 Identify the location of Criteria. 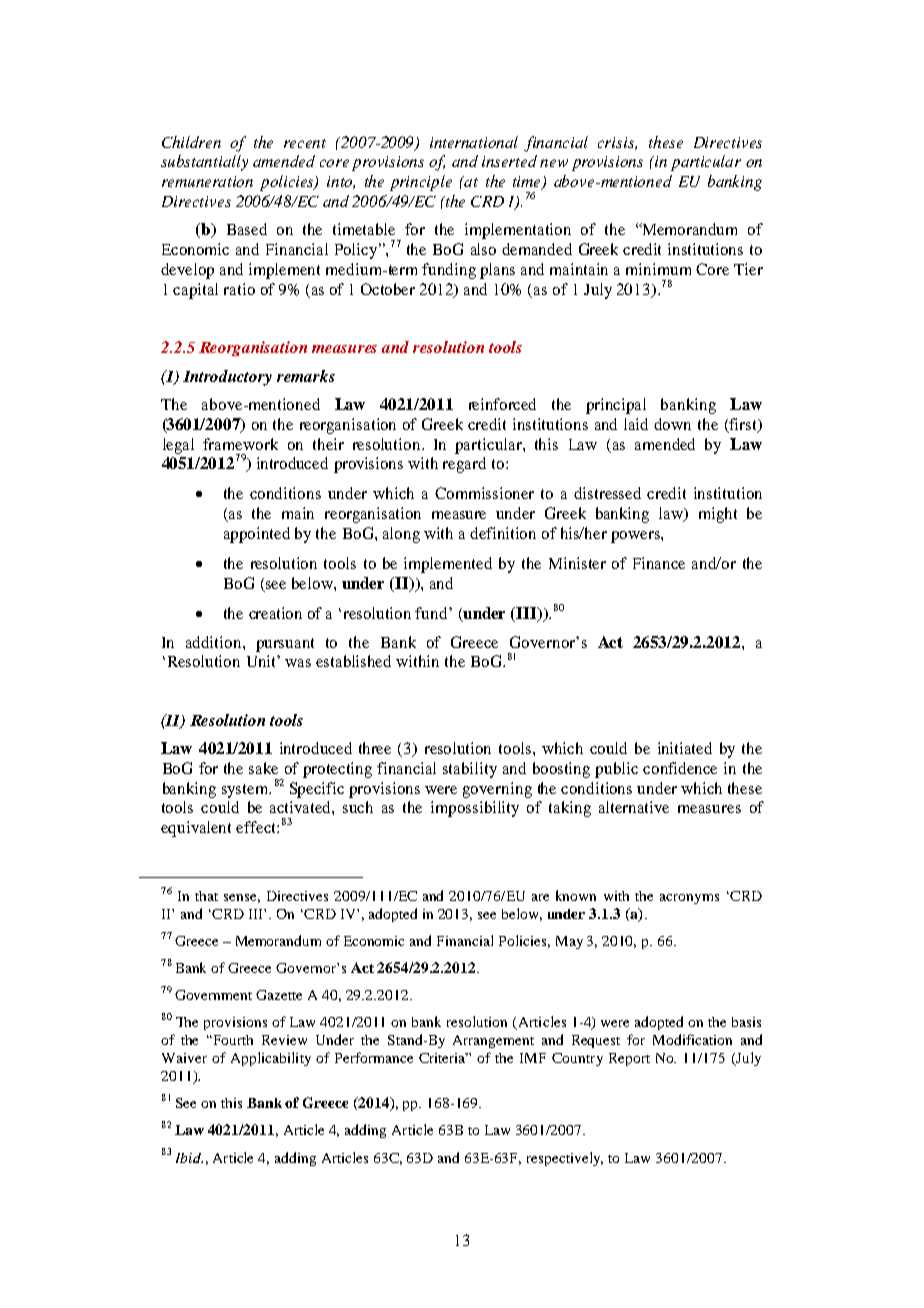
(443, 1058).
